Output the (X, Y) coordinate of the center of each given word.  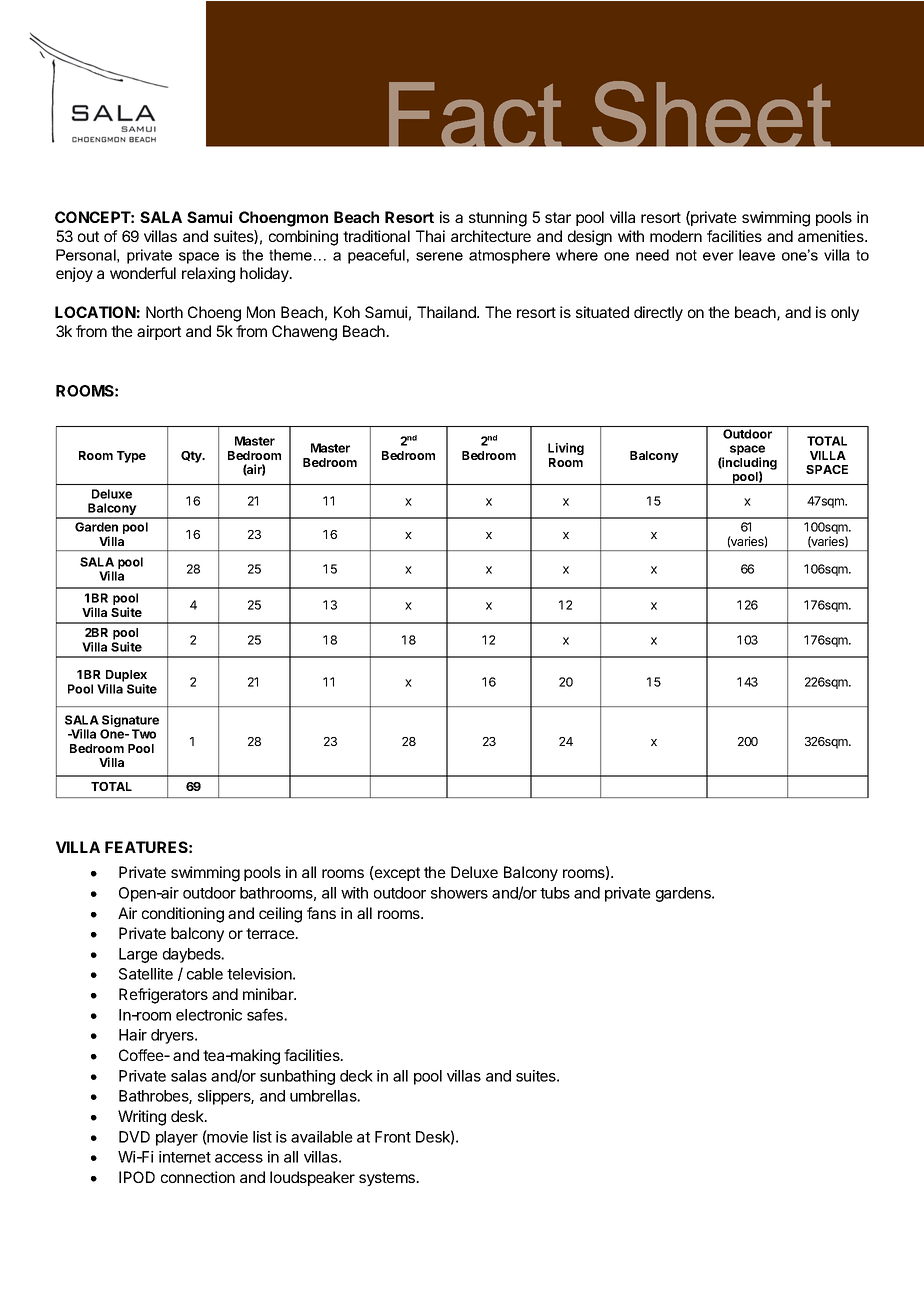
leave (757, 255)
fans (321, 913)
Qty (192, 457)
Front (393, 1137)
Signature (130, 722)
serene (439, 256)
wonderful (143, 273)
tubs (555, 893)
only (845, 313)
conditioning (183, 915)
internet (185, 1157)
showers (459, 893)
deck (356, 1076)
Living (566, 449)
